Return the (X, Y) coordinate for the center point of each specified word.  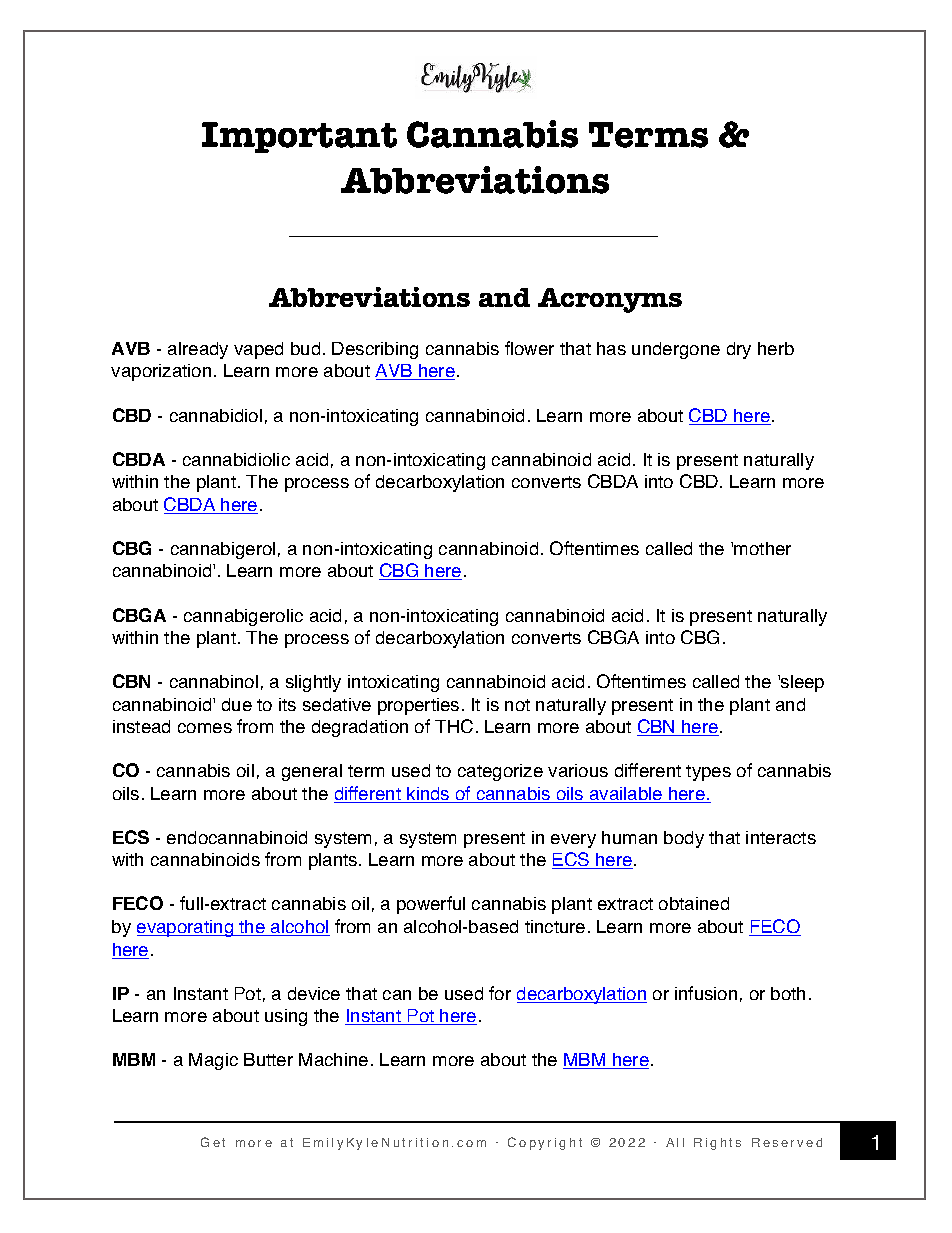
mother (762, 548)
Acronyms (610, 300)
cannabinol (214, 681)
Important (299, 137)
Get (213, 1142)
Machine (333, 1059)
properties (418, 706)
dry (739, 350)
